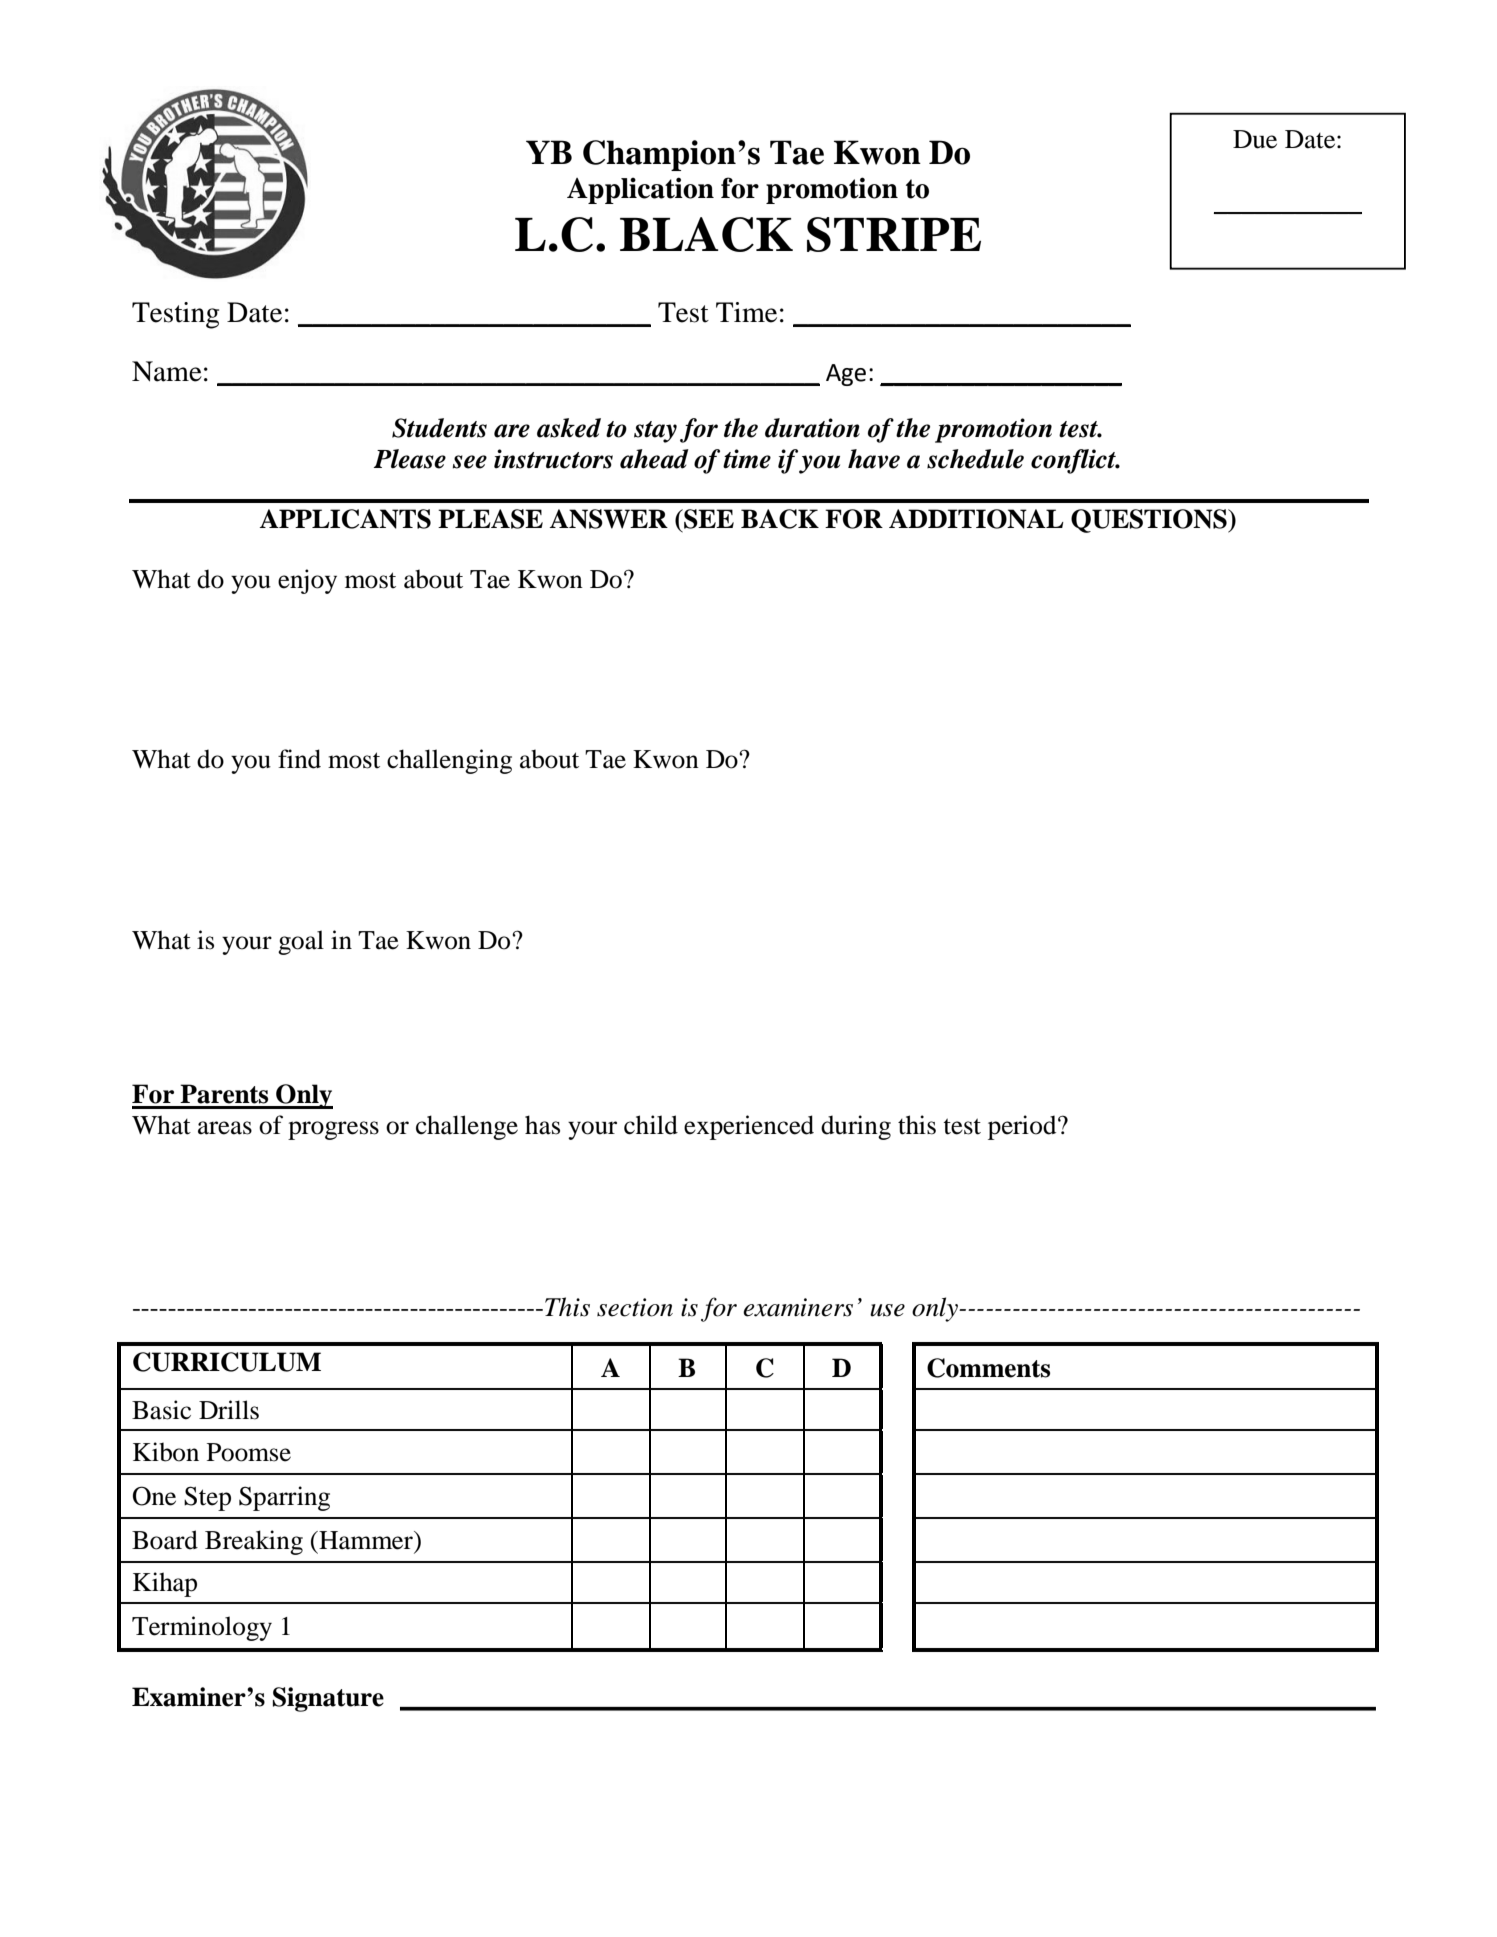  Describe the element at coordinates (366, 1540) in the document. I see `Hammer` at that location.
